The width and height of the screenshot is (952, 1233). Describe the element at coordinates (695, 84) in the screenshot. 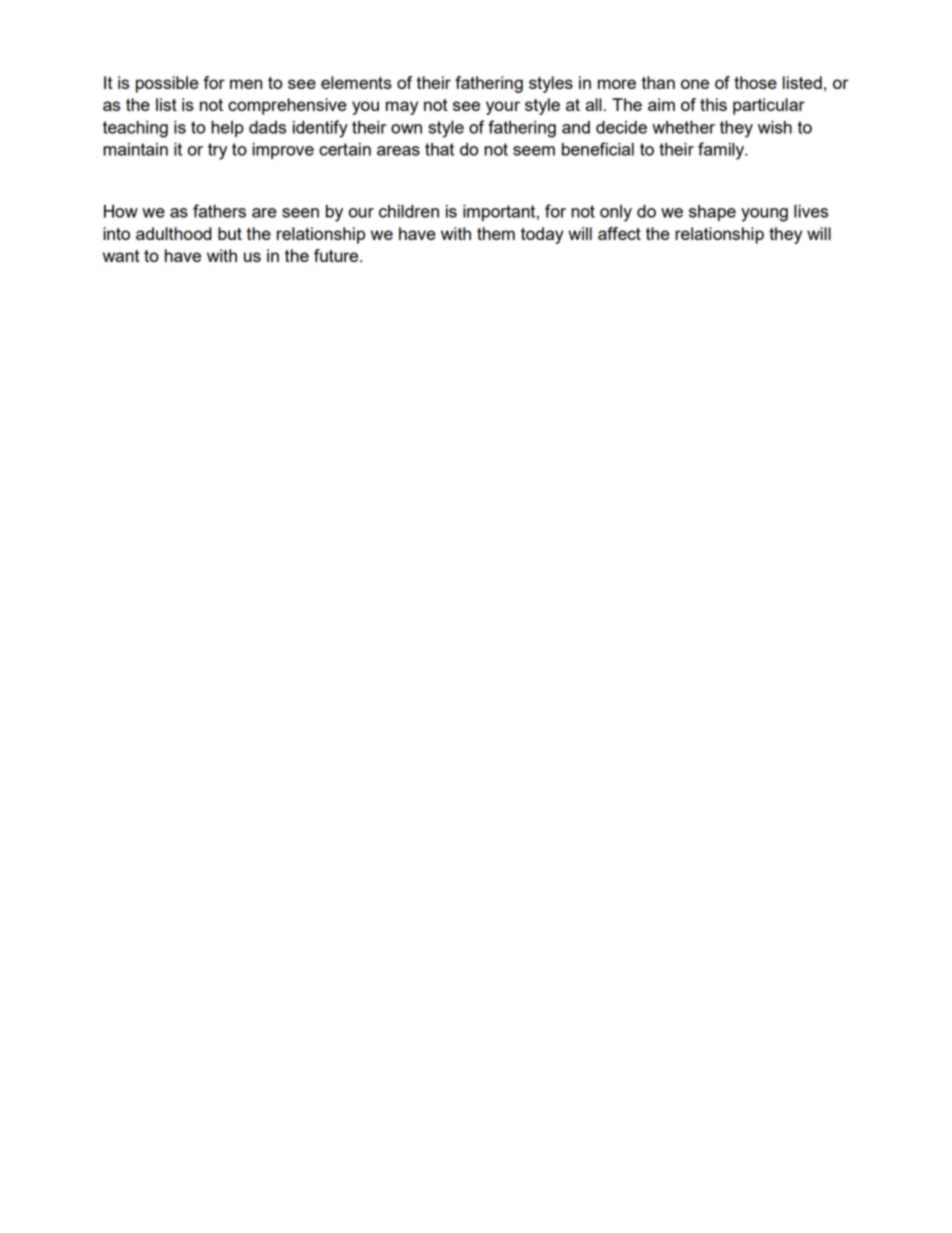

I see `one` at that location.
